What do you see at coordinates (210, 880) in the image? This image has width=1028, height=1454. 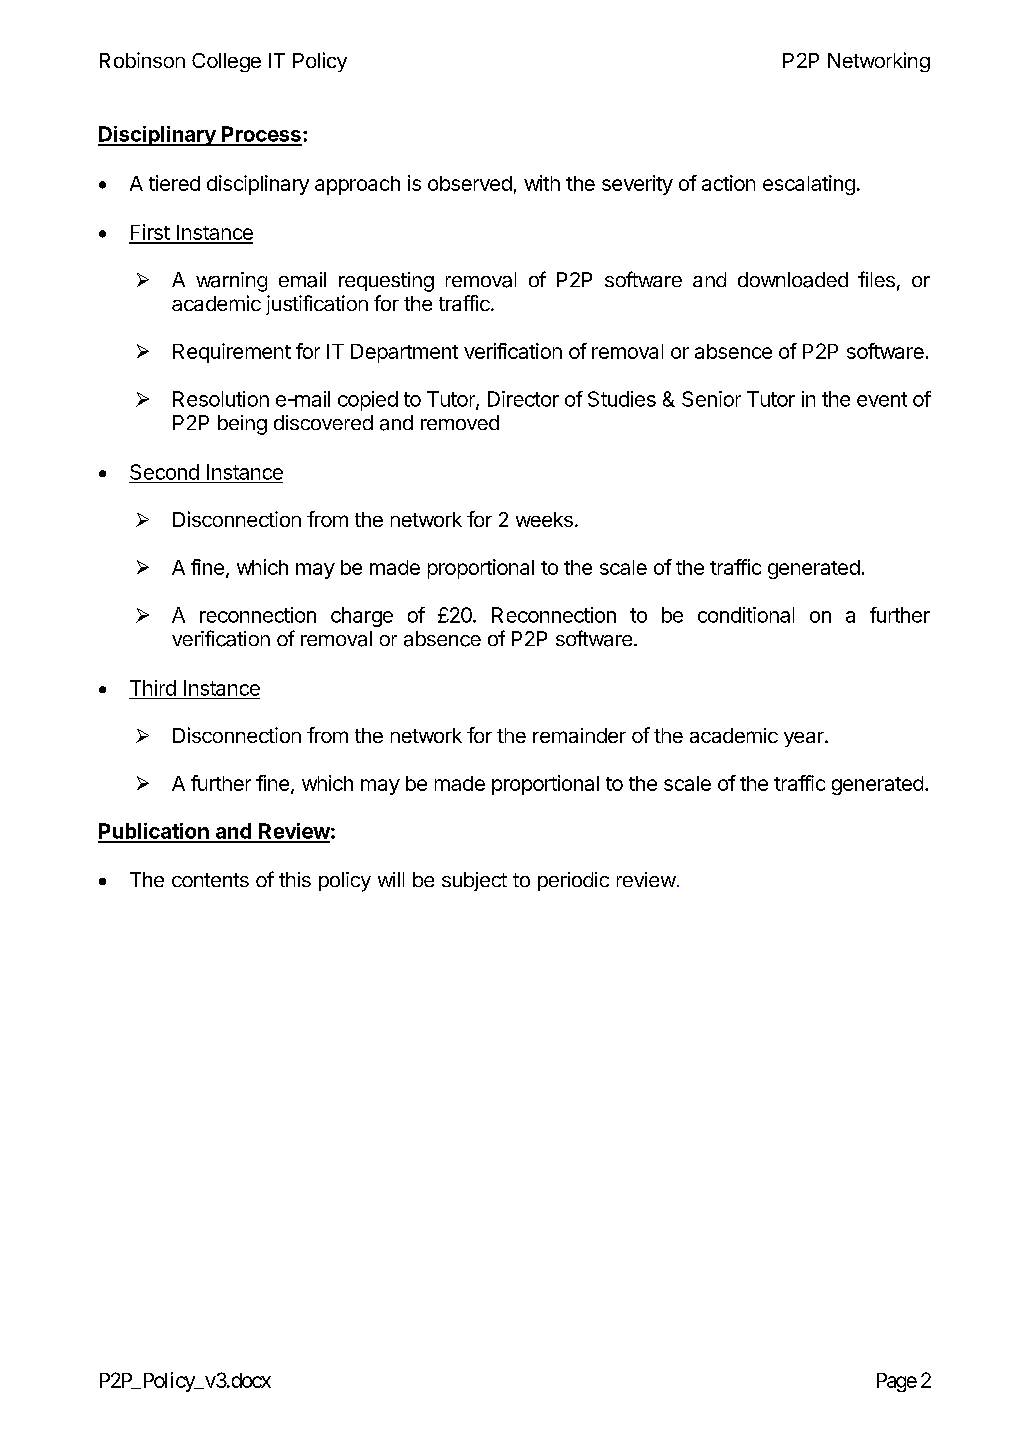 I see `contents` at bounding box center [210, 880].
